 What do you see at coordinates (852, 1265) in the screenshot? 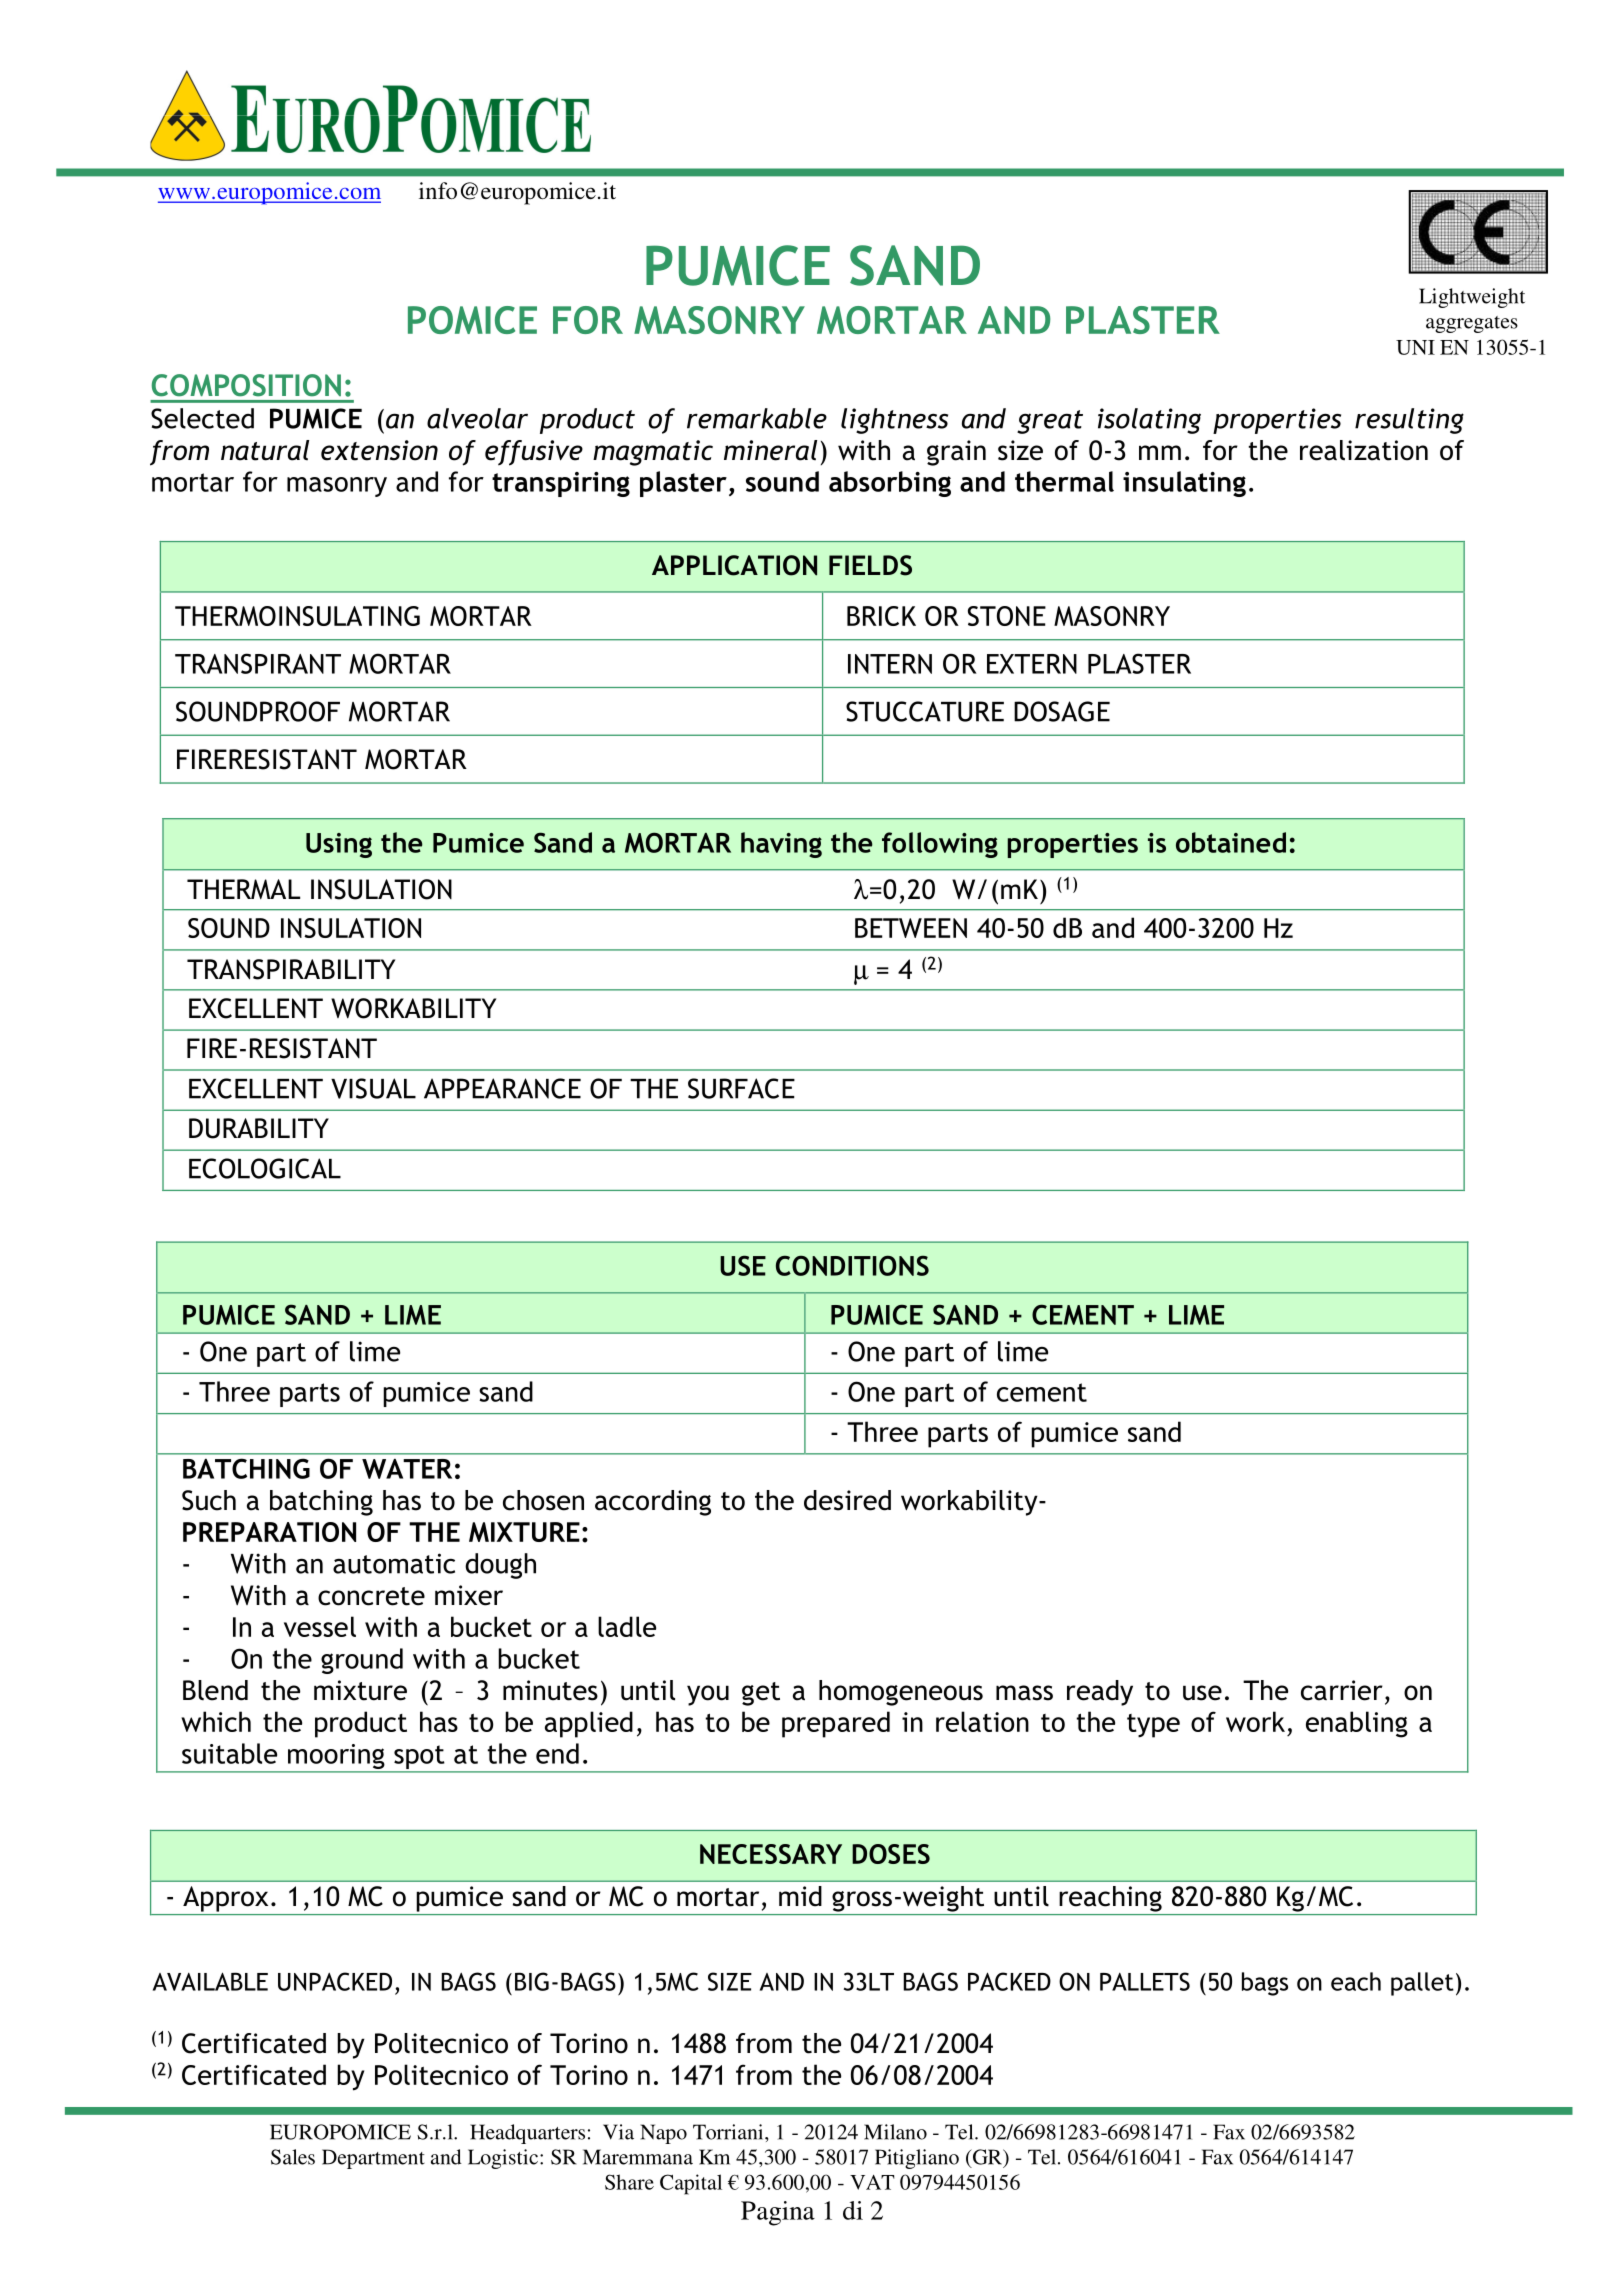
I see `CONDITIONS` at bounding box center [852, 1265].
